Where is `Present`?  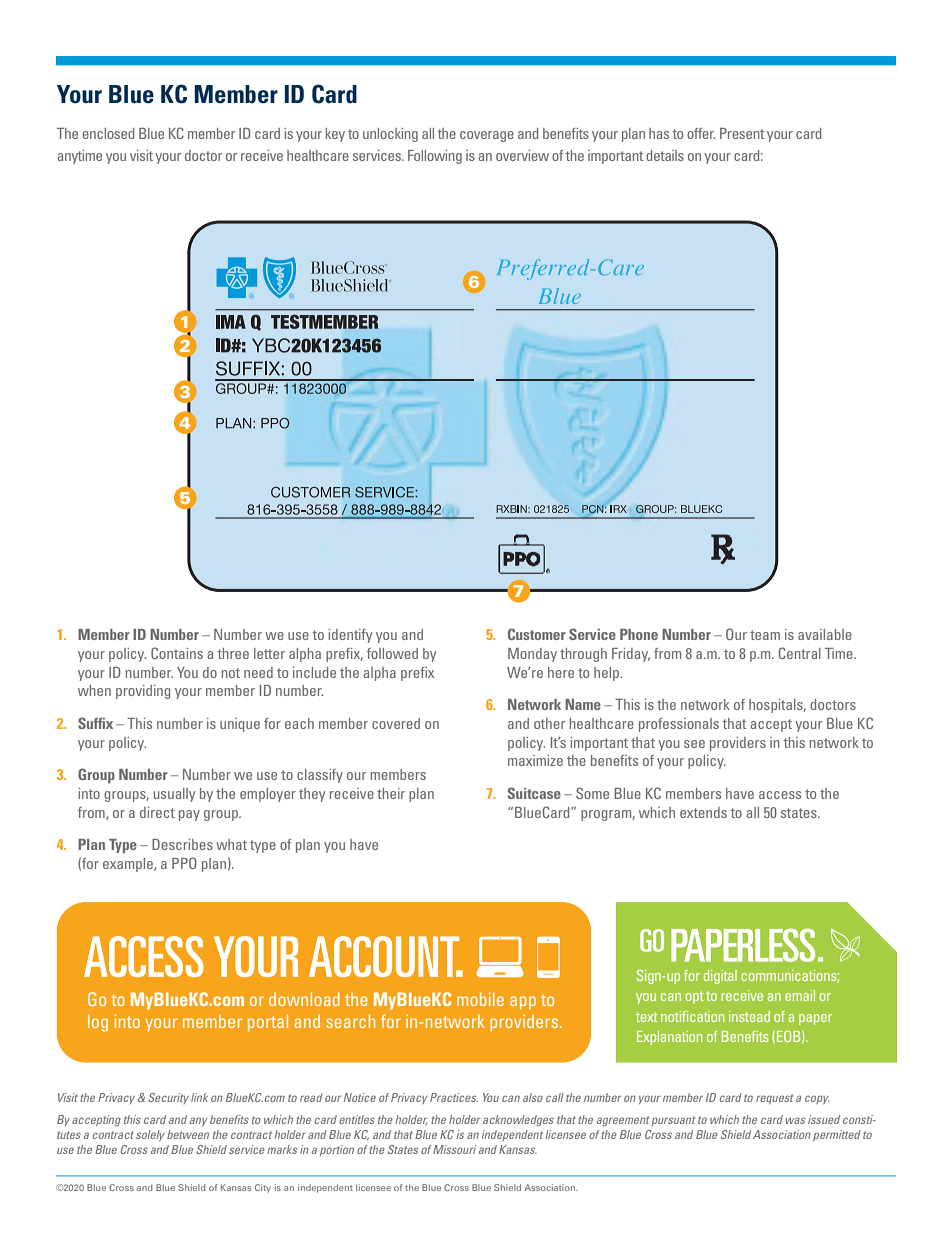
Present is located at coordinates (742, 133).
